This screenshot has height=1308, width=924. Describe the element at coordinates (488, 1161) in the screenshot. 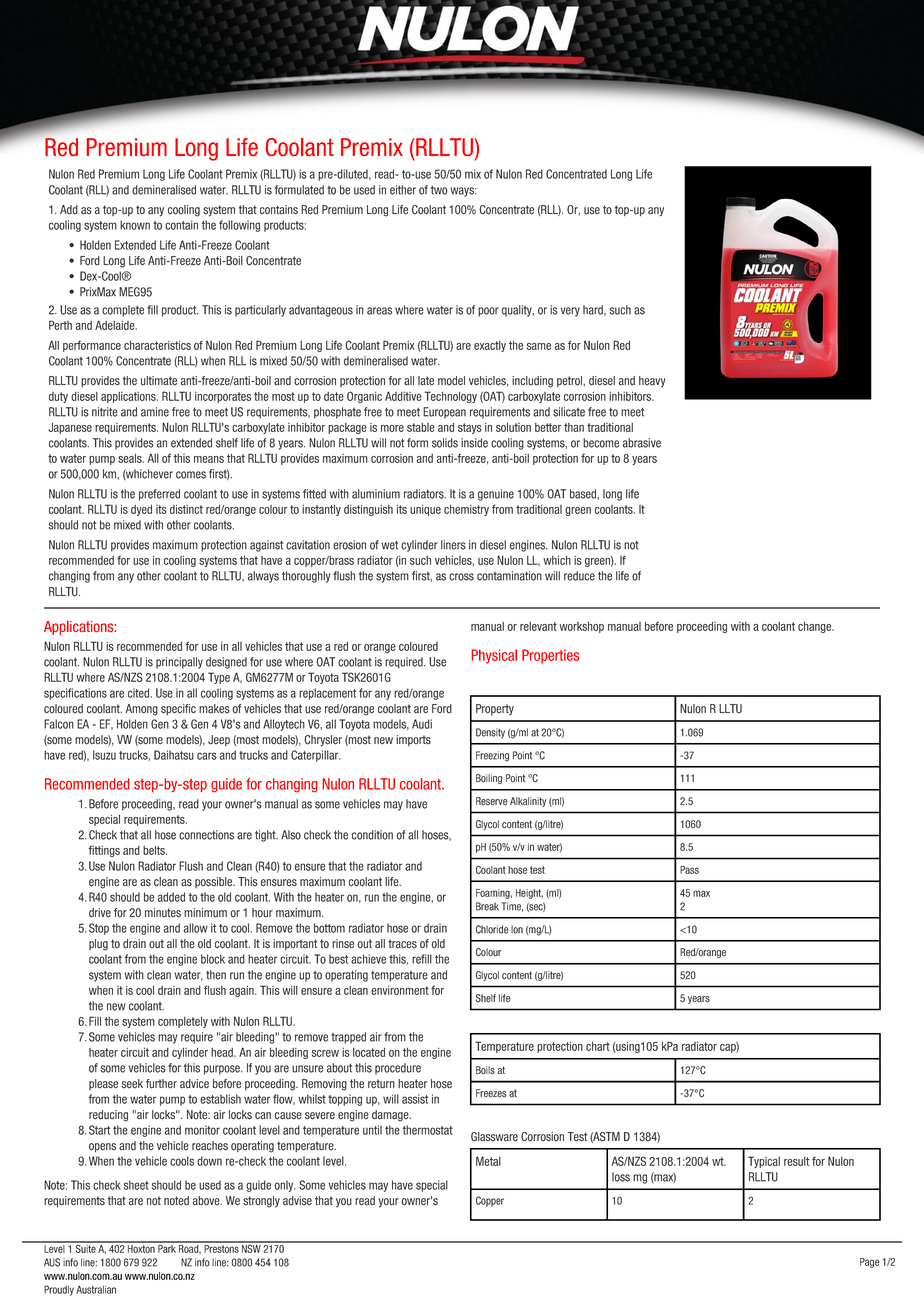

I see `Metal` at that location.
